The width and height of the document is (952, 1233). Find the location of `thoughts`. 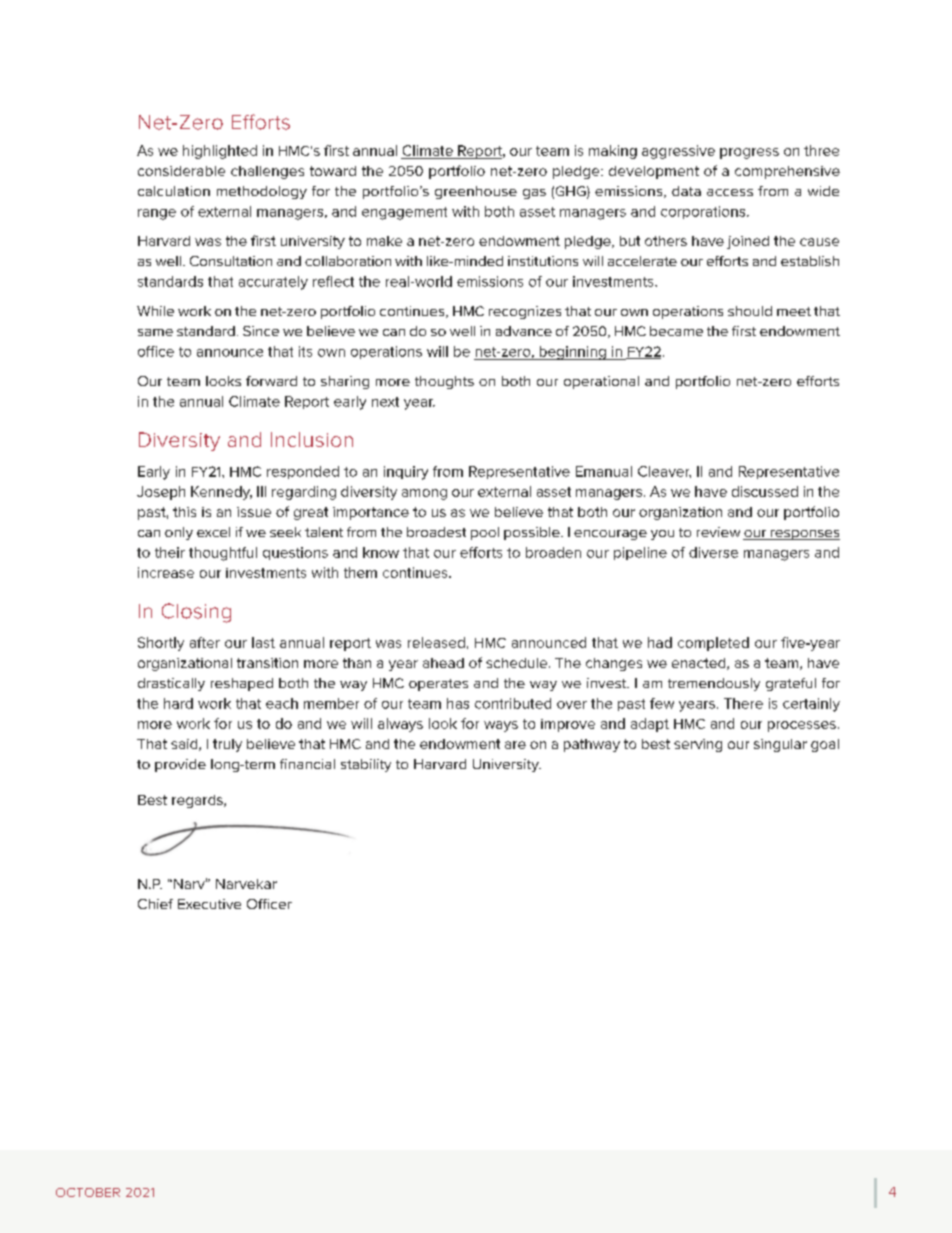

thoughts is located at coordinates (444, 382).
